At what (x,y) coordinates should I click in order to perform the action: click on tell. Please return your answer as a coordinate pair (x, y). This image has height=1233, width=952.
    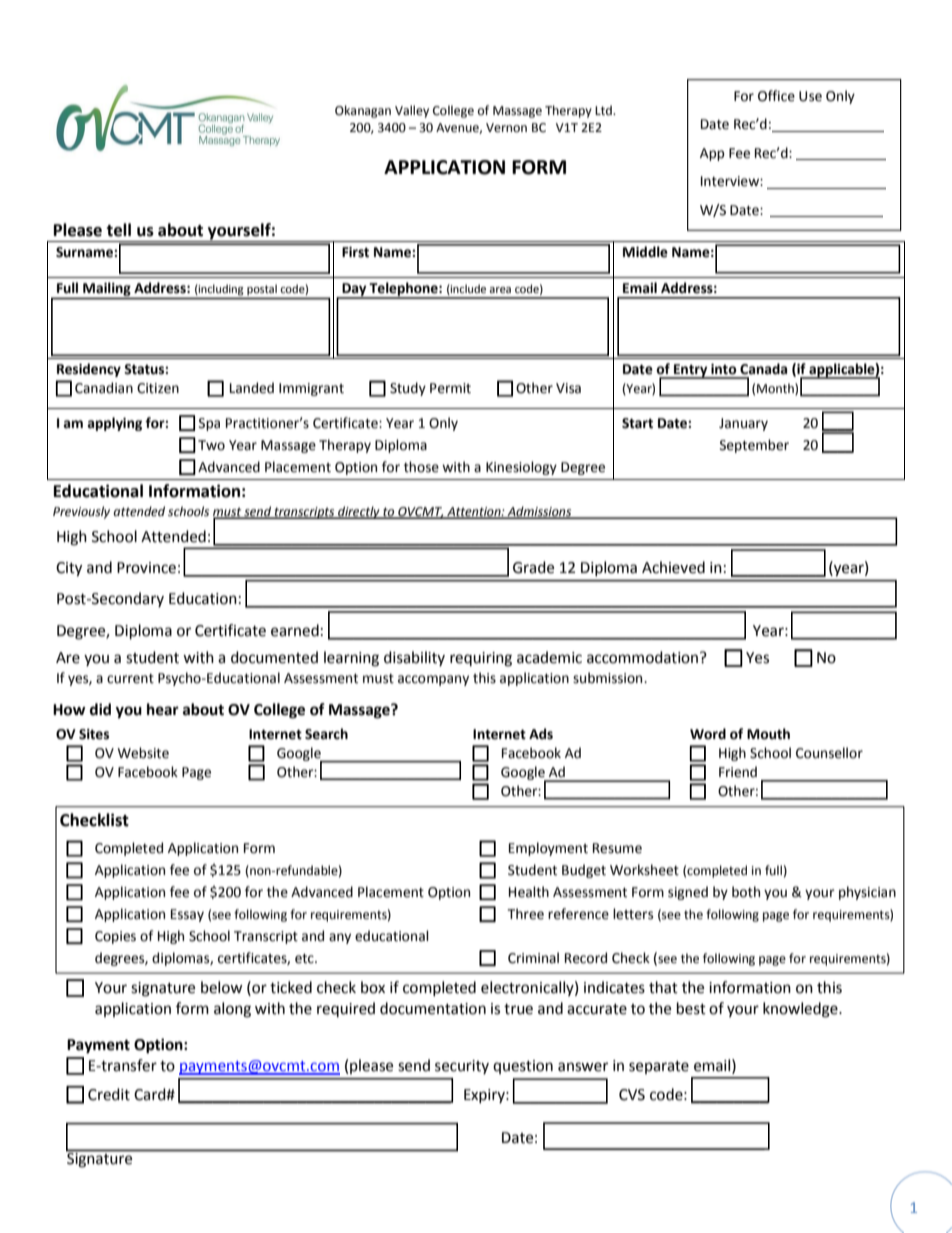
    Looking at the image, I should click on (118, 230).
